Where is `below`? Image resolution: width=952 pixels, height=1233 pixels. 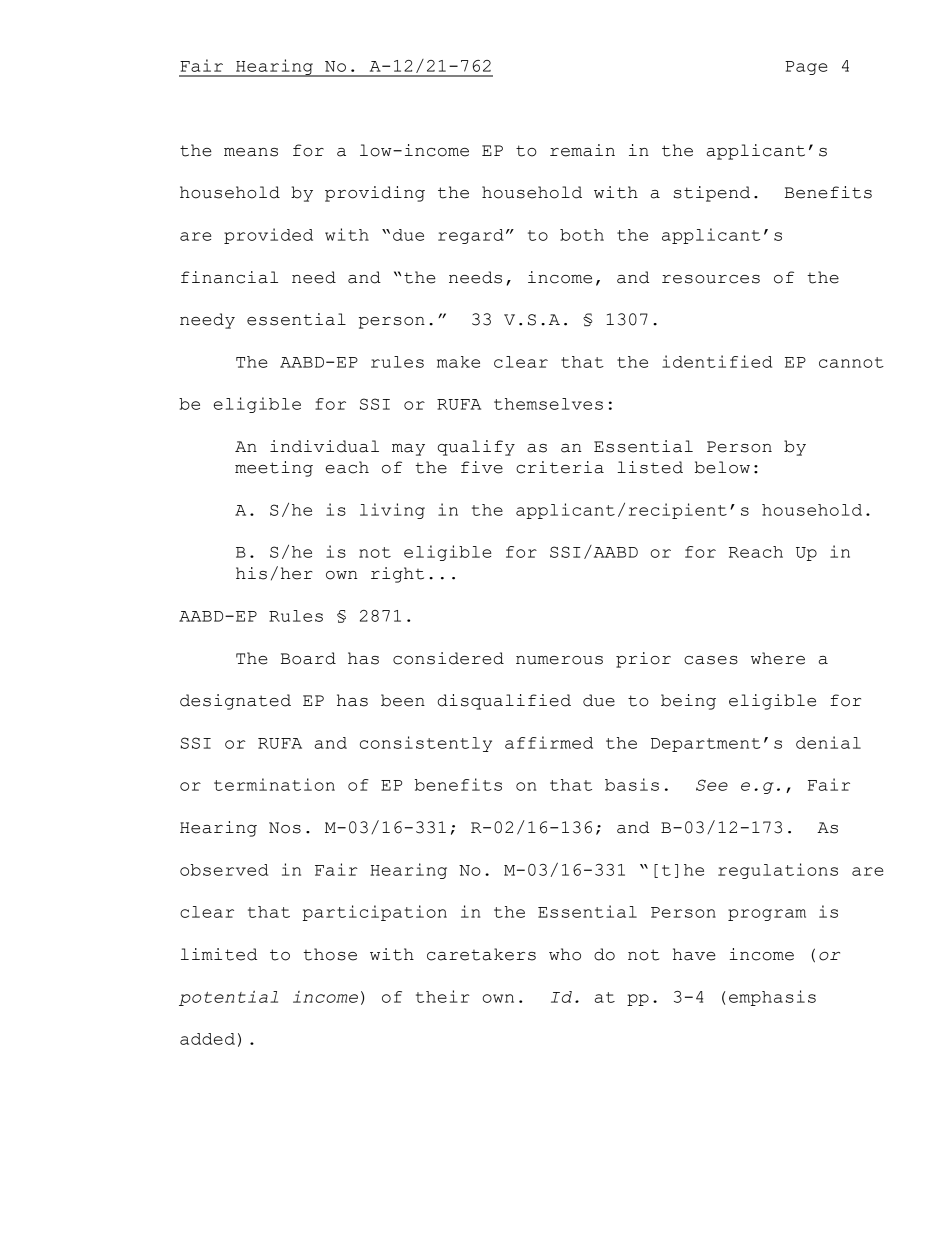 below is located at coordinates (722, 467).
